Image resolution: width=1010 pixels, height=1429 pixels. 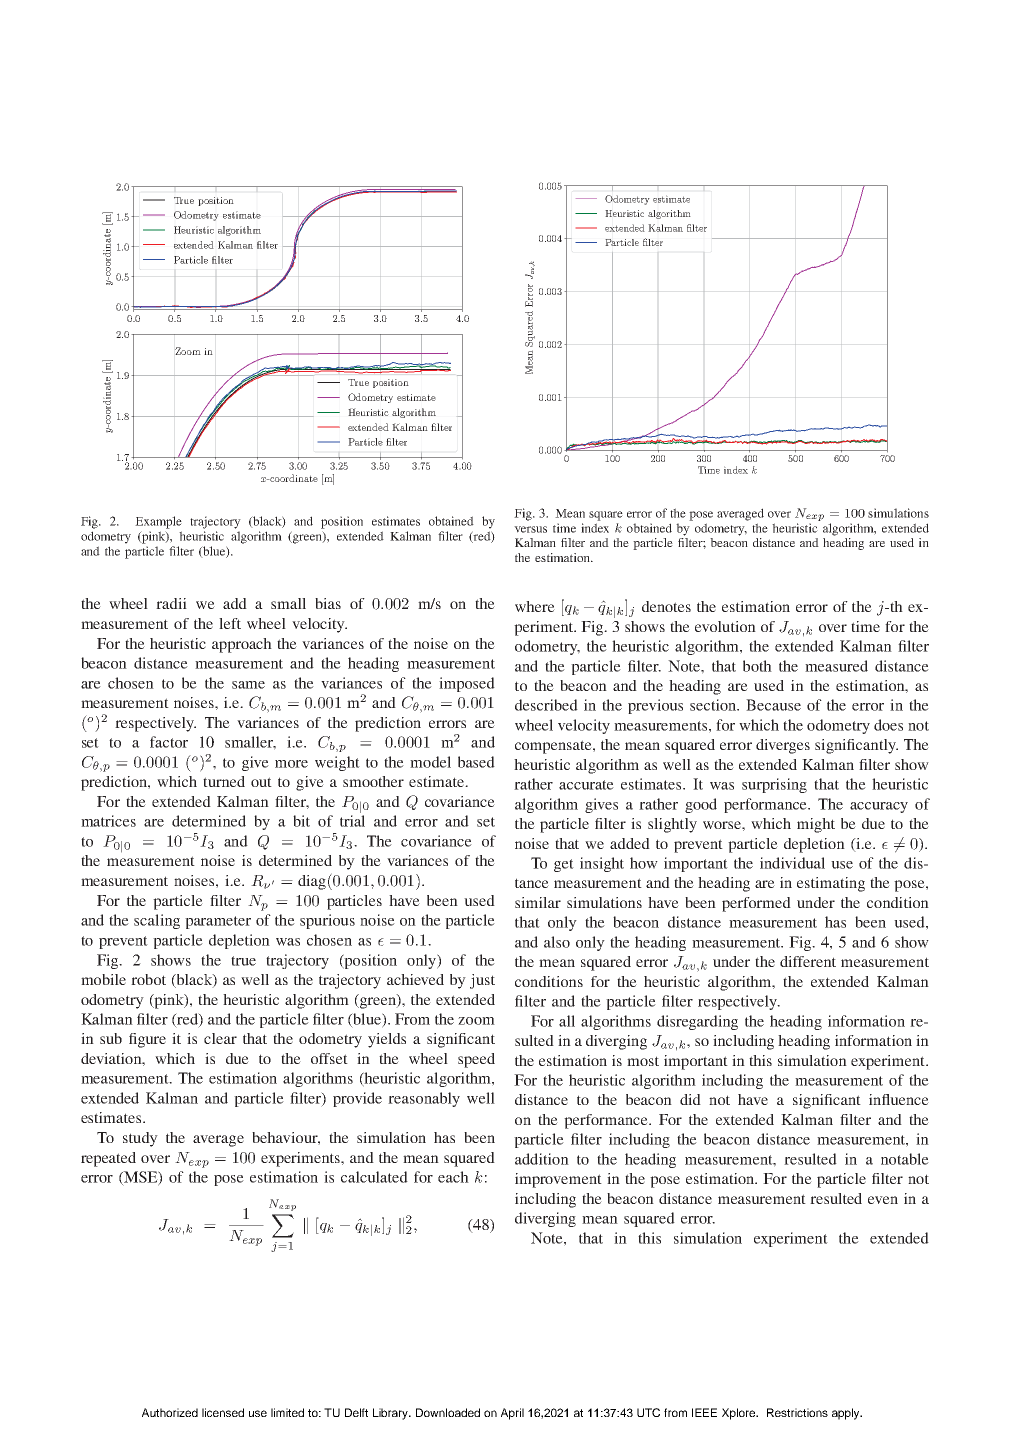 I want to click on versus, so click(x=530, y=529).
